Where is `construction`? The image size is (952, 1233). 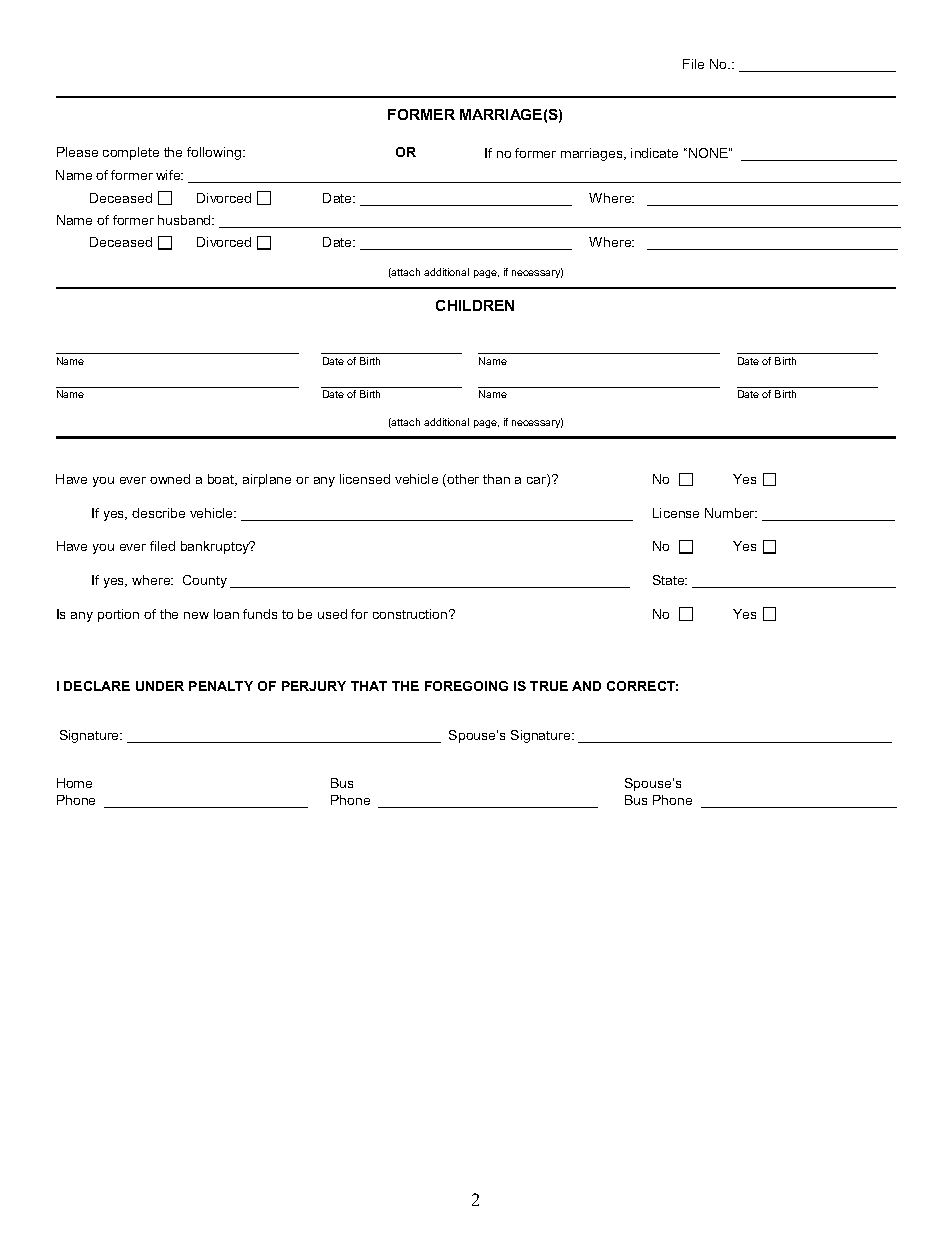
construction is located at coordinates (411, 614).
